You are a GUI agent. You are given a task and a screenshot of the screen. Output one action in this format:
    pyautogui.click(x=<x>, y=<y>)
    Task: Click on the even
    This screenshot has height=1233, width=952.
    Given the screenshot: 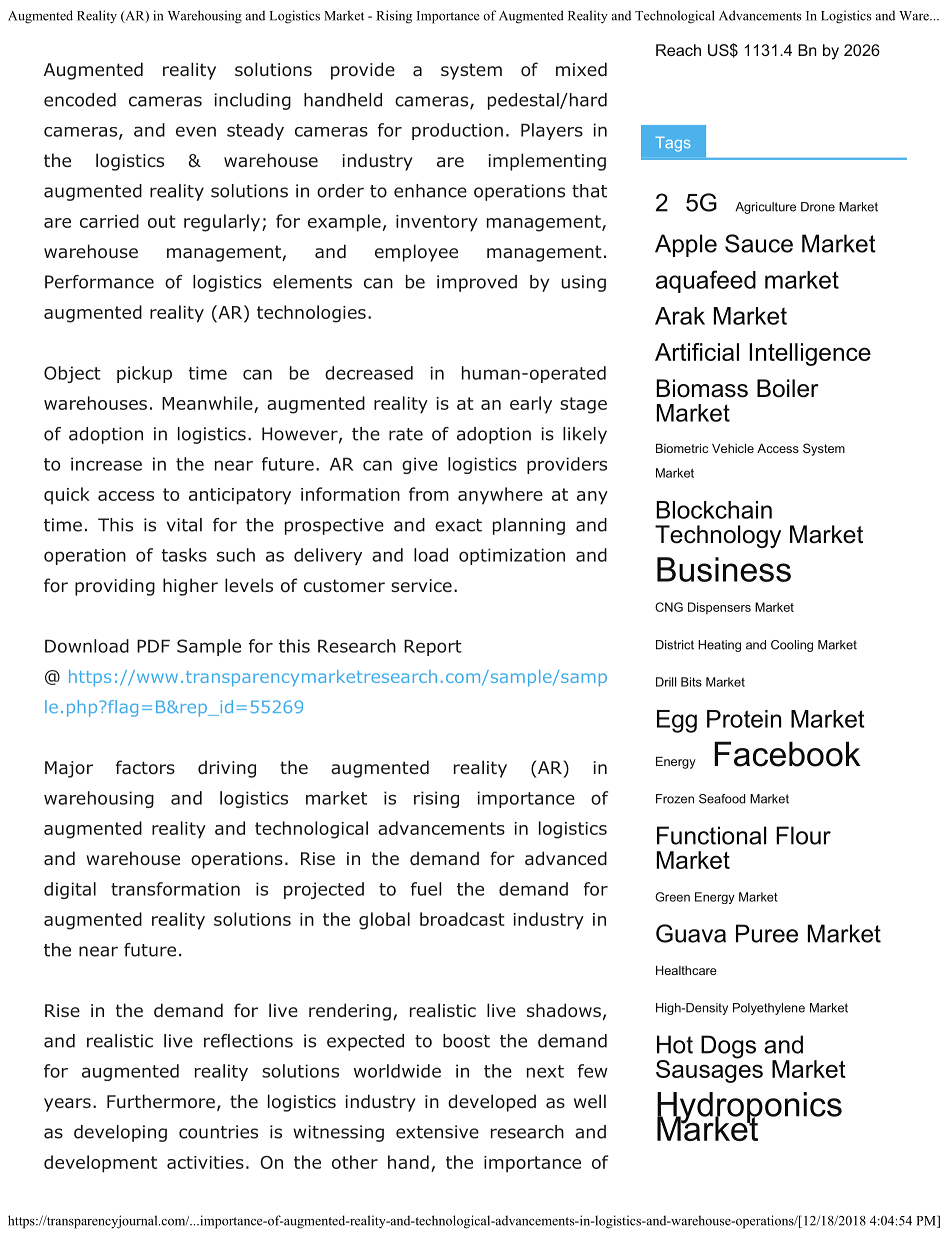 What is the action you would take?
    pyautogui.click(x=196, y=131)
